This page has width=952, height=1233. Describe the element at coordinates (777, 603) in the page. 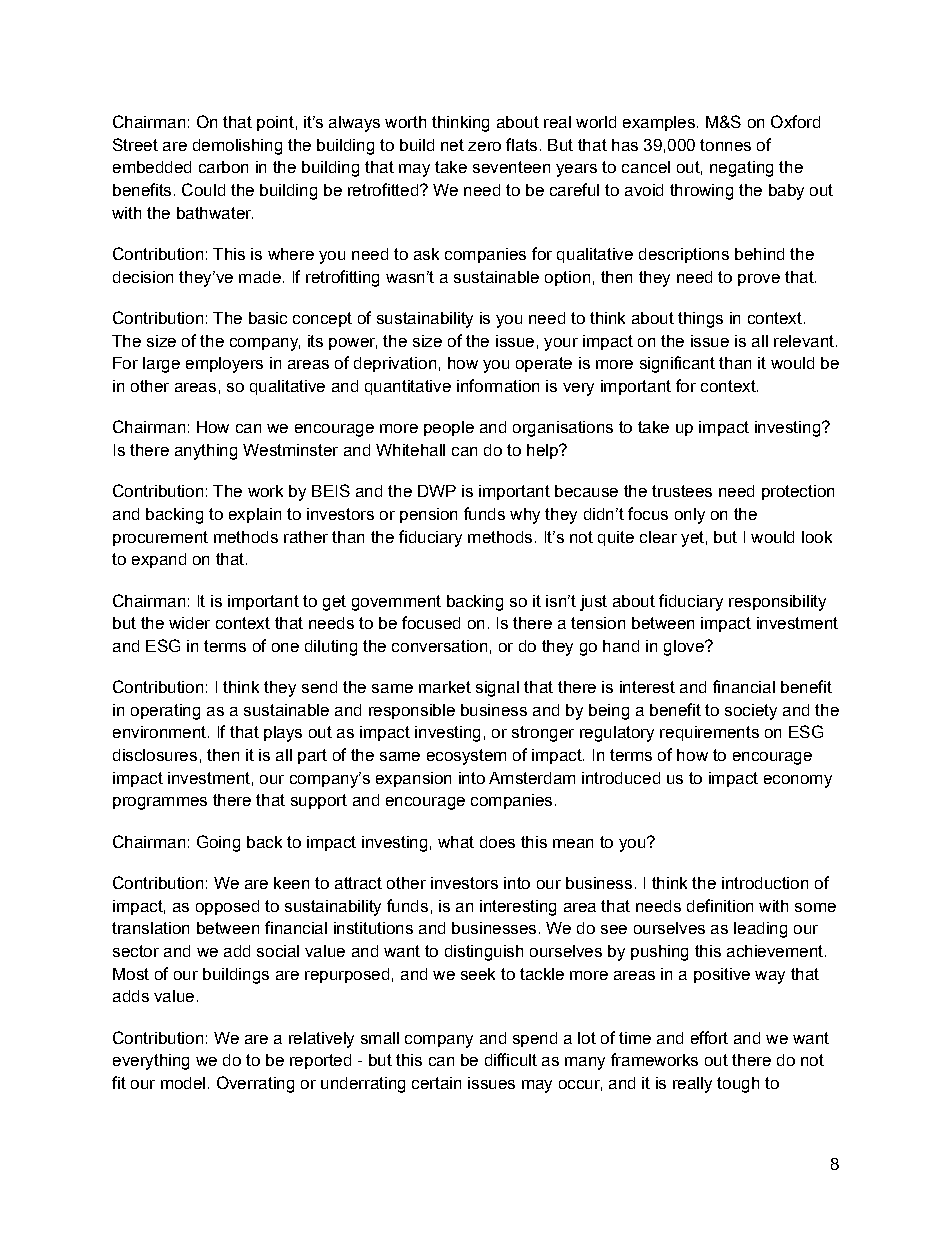

I see `responsibility` at that location.
